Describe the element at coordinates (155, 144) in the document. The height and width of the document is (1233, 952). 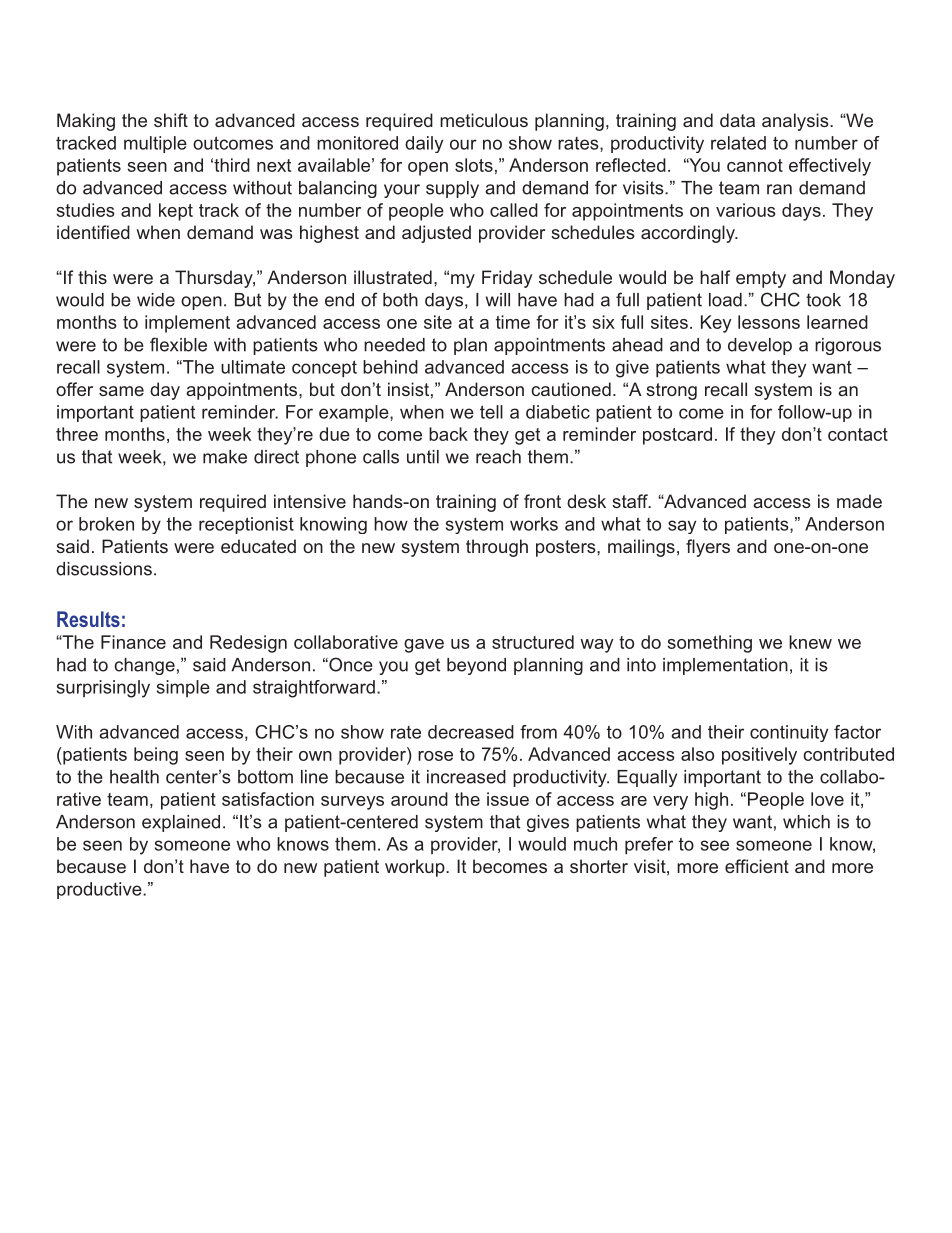
I see `multiple` at that location.
